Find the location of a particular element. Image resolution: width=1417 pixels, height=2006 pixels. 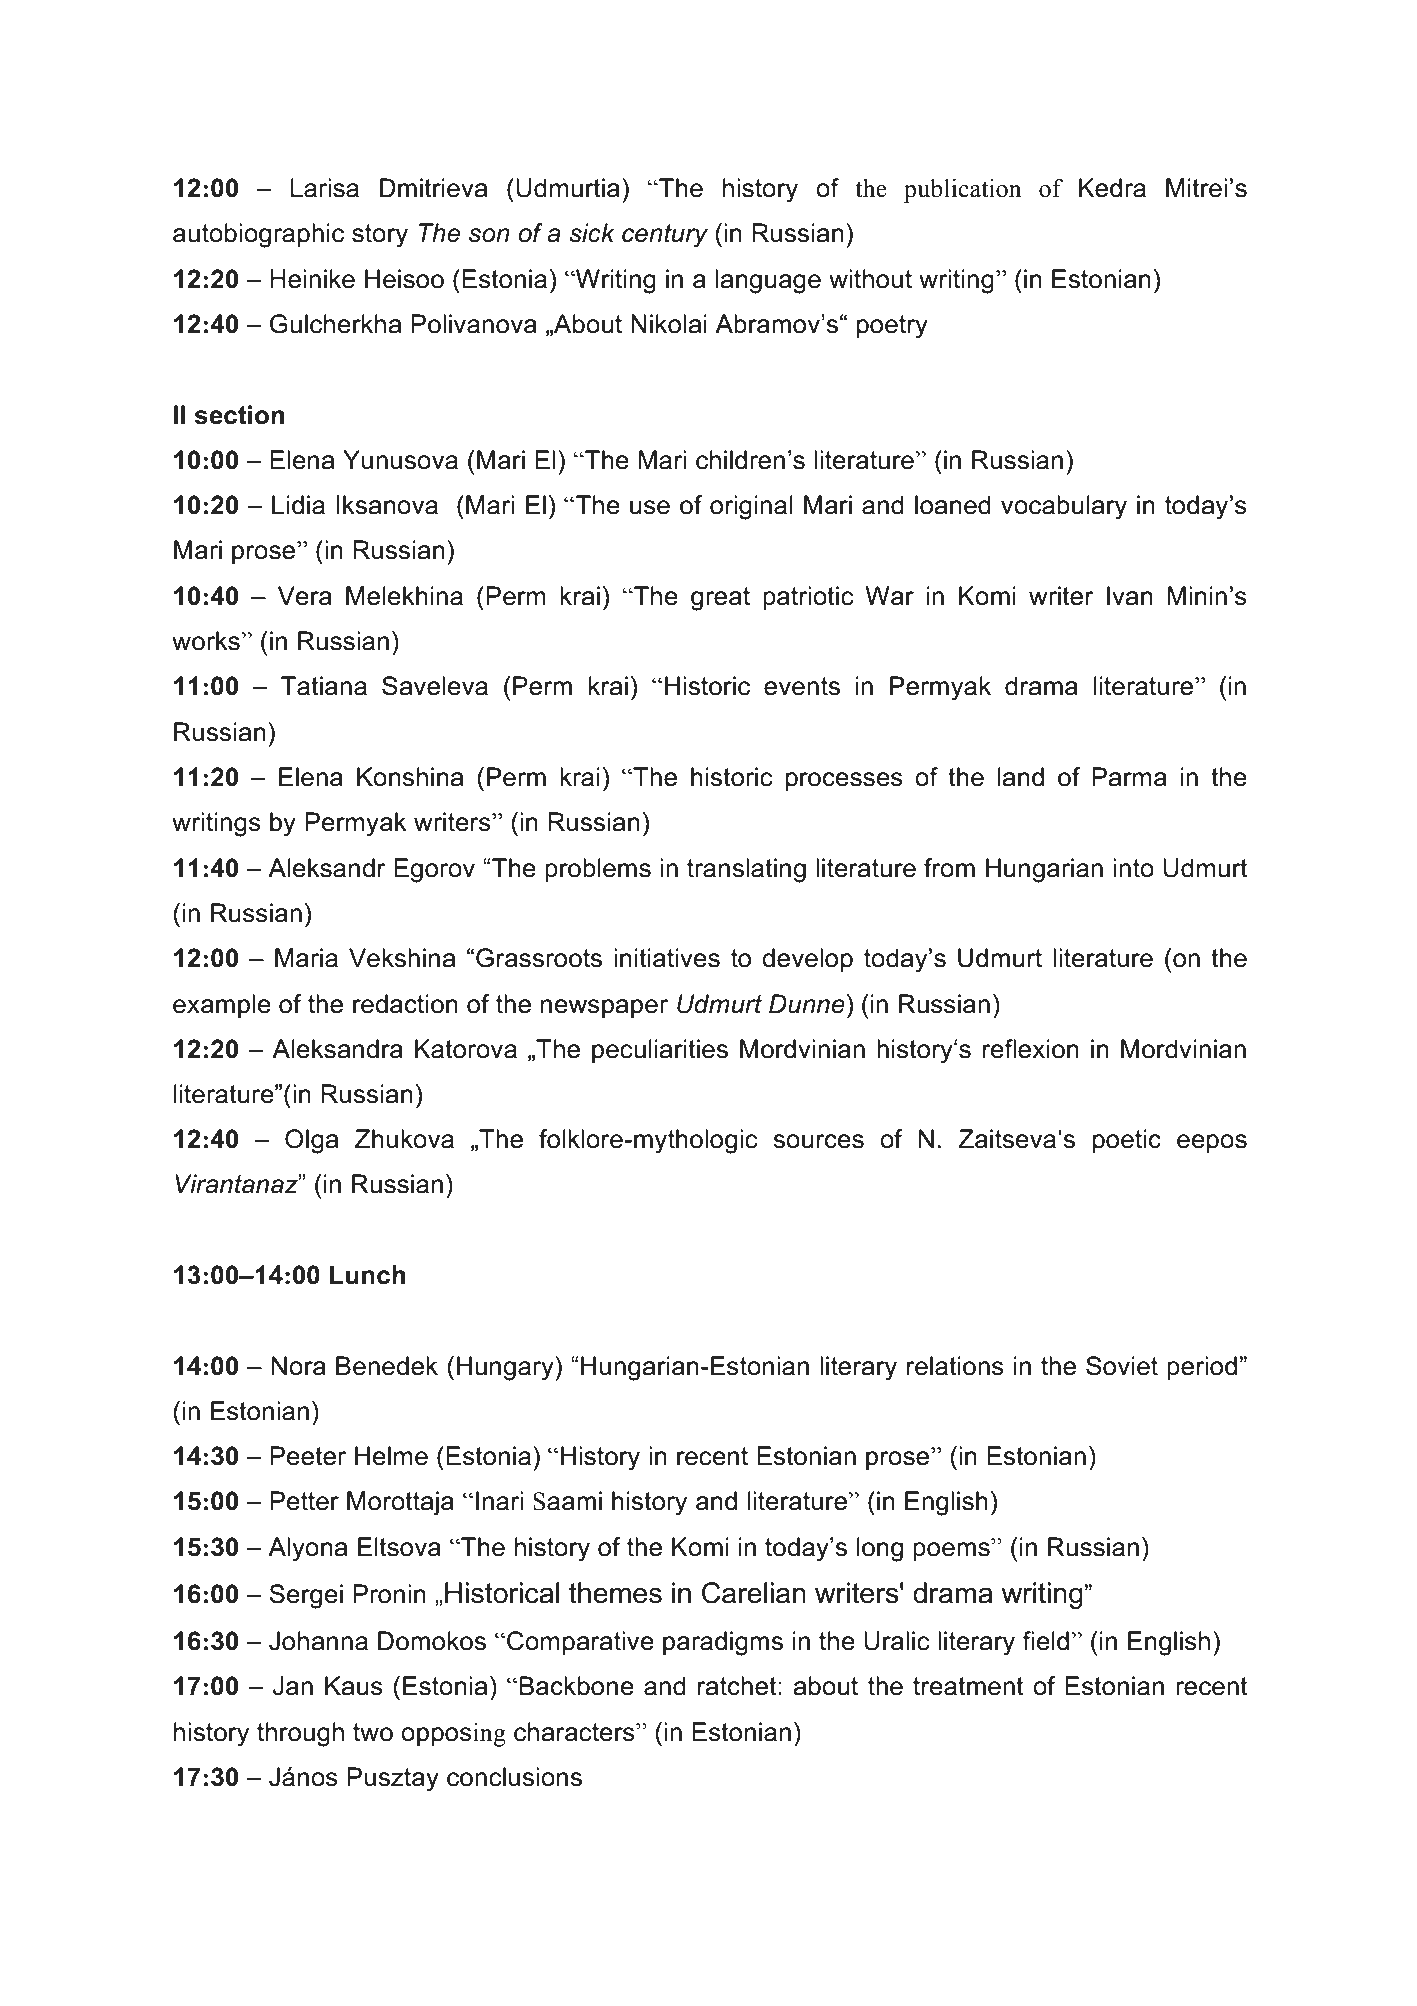

son is located at coordinates (489, 235).
